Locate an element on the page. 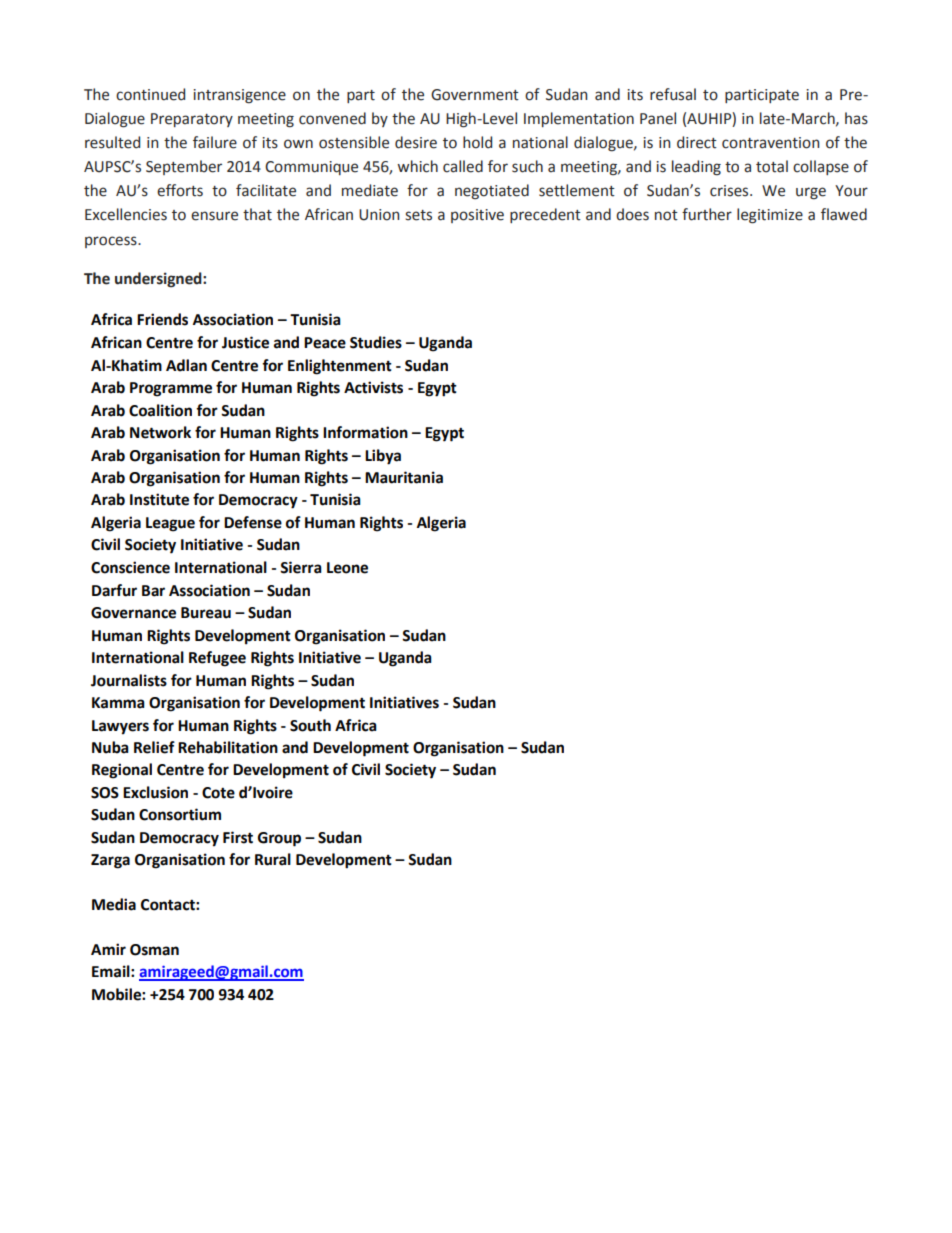 The height and width of the image is (1233, 952). Studies is located at coordinates (376, 342).
